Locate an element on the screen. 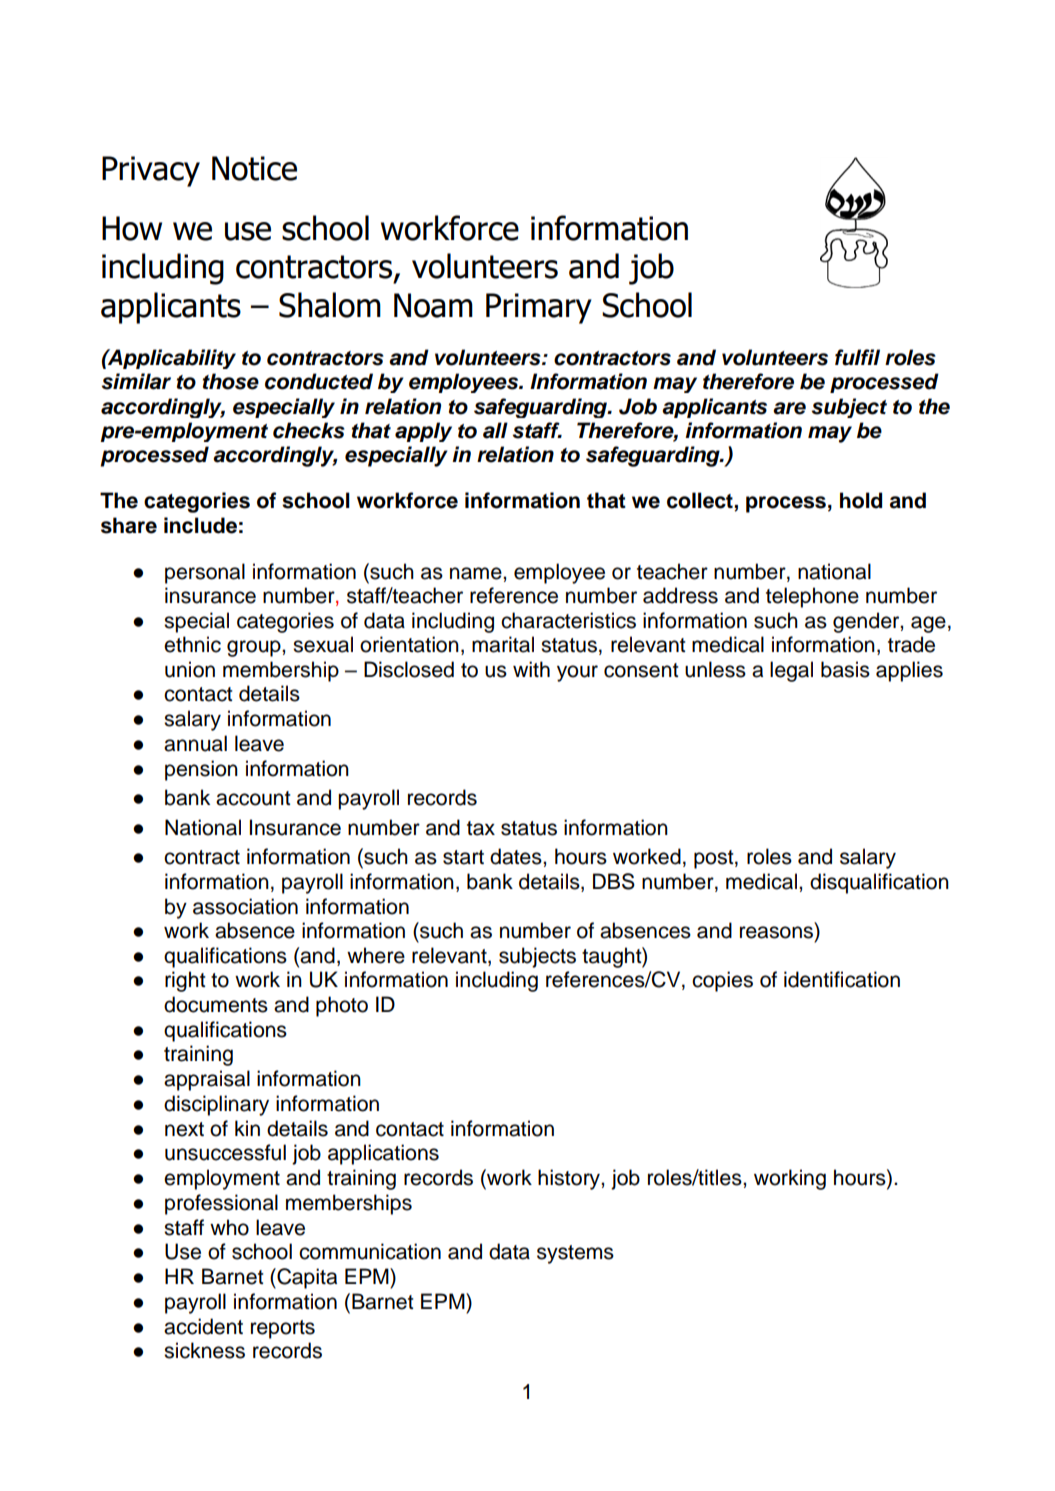 This screenshot has width=1055, height=1491. history is located at coordinates (570, 1179).
